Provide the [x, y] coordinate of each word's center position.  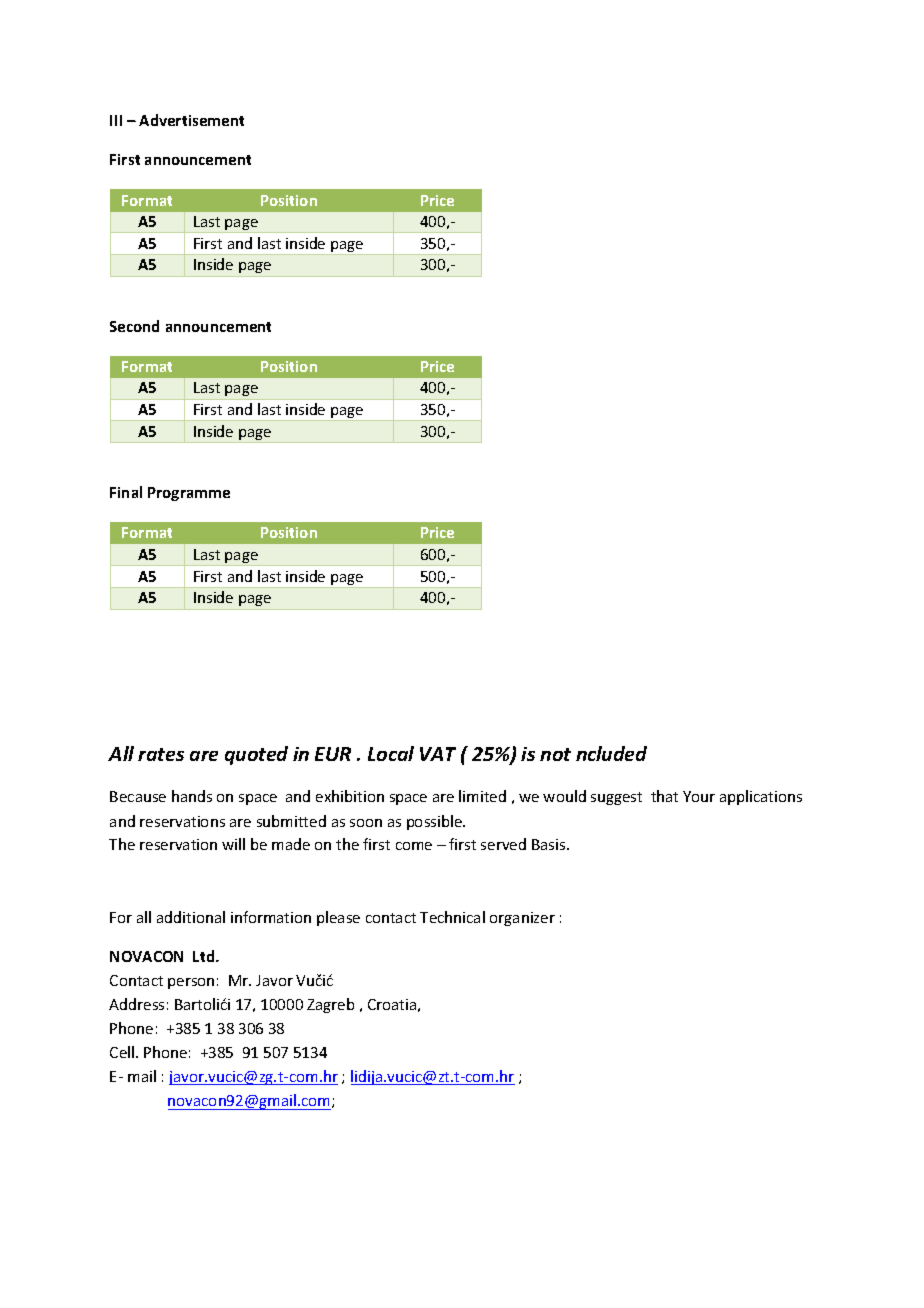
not [555, 754]
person [191, 983]
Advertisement [191, 120]
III [116, 120]
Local [391, 753]
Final [126, 492]
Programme [189, 494]
